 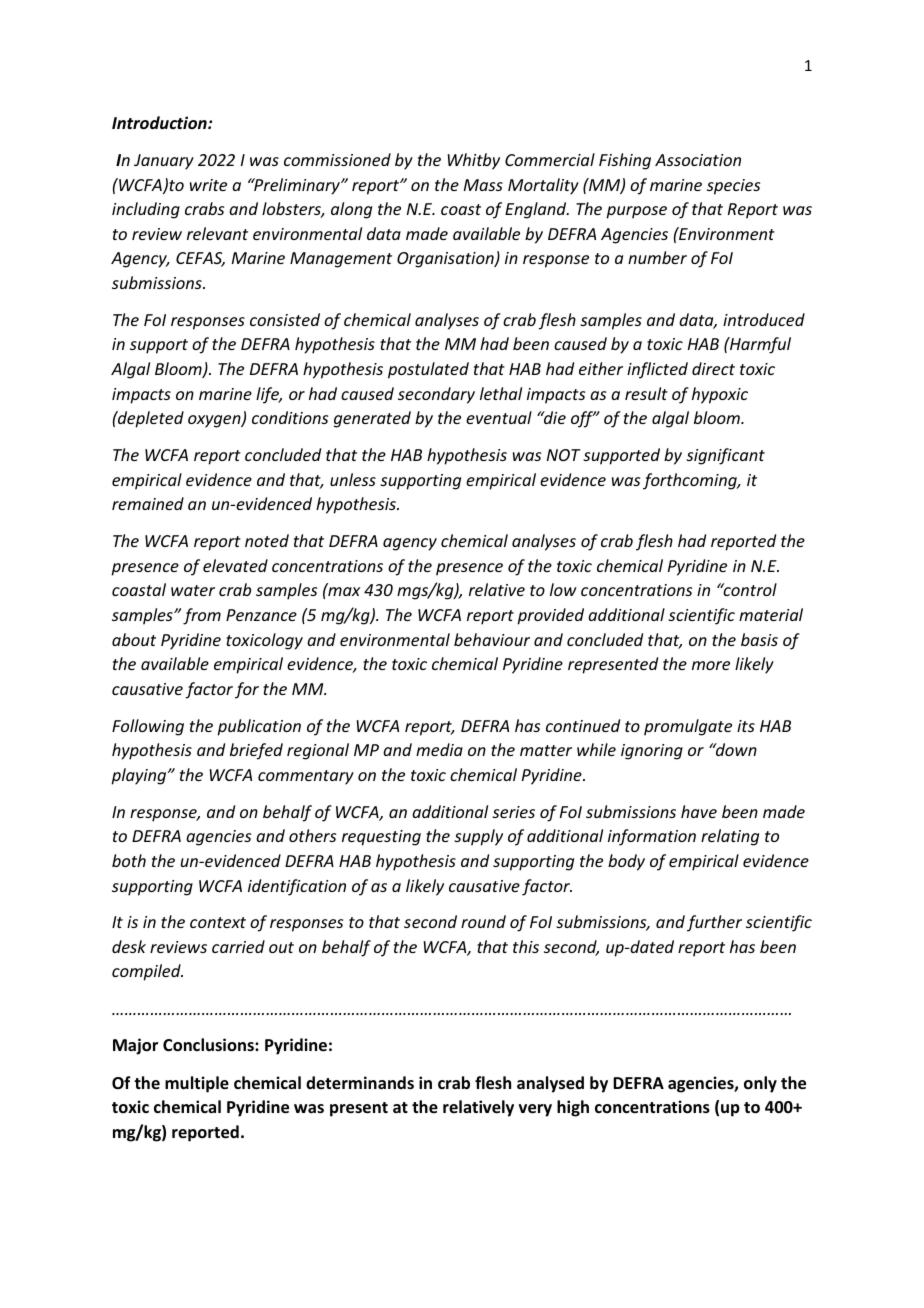 What do you see at coordinates (492, 639) in the document?
I see `behaviour` at bounding box center [492, 639].
